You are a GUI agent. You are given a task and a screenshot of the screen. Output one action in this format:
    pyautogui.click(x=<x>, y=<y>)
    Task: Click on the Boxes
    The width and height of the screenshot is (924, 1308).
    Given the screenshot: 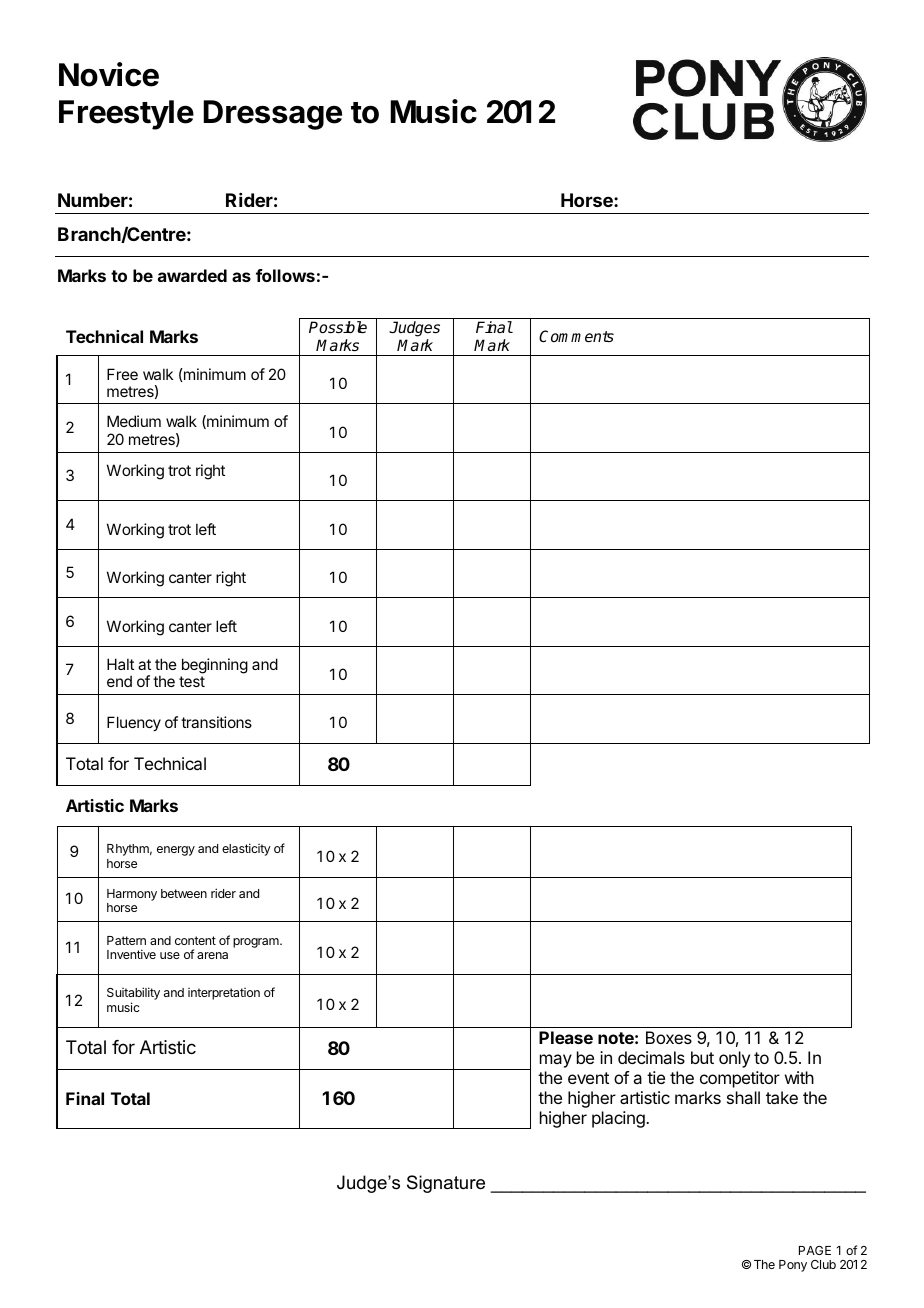 What is the action you would take?
    pyautogui.click(x=669, y=1037)
